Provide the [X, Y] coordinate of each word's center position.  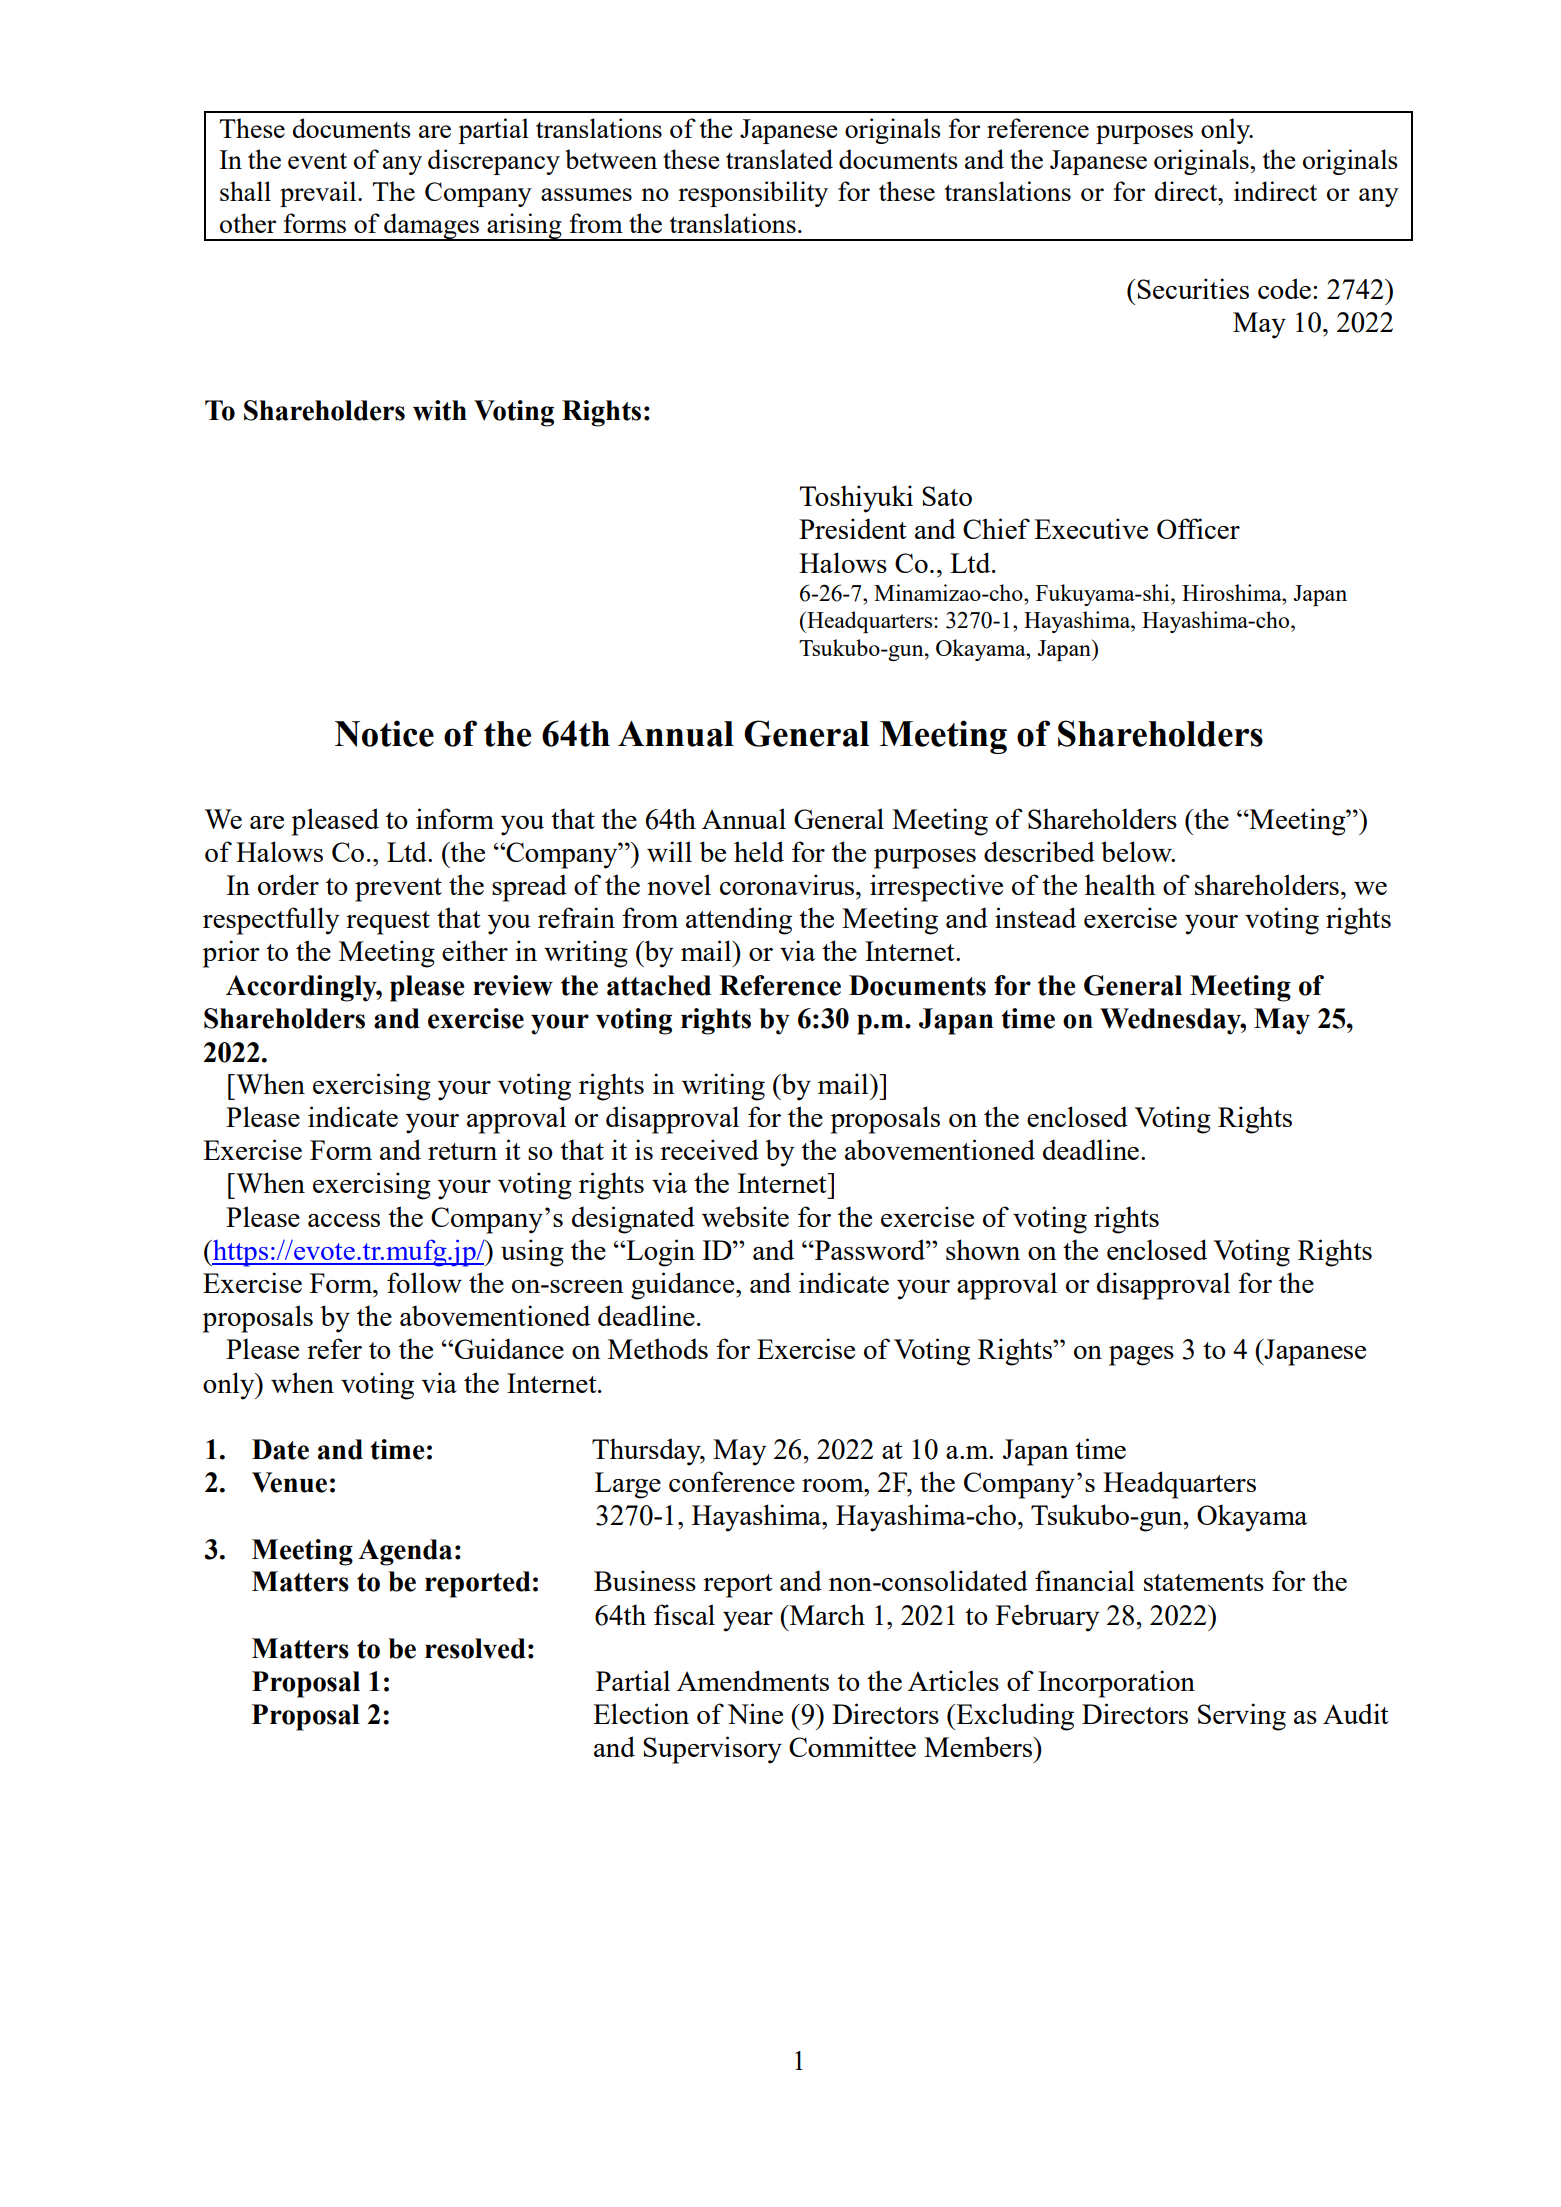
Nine [755, 1713]
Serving [1242, 1717]
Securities [1193, 288]
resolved [475, 1648]
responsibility [753, 194]
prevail [319, 194]
